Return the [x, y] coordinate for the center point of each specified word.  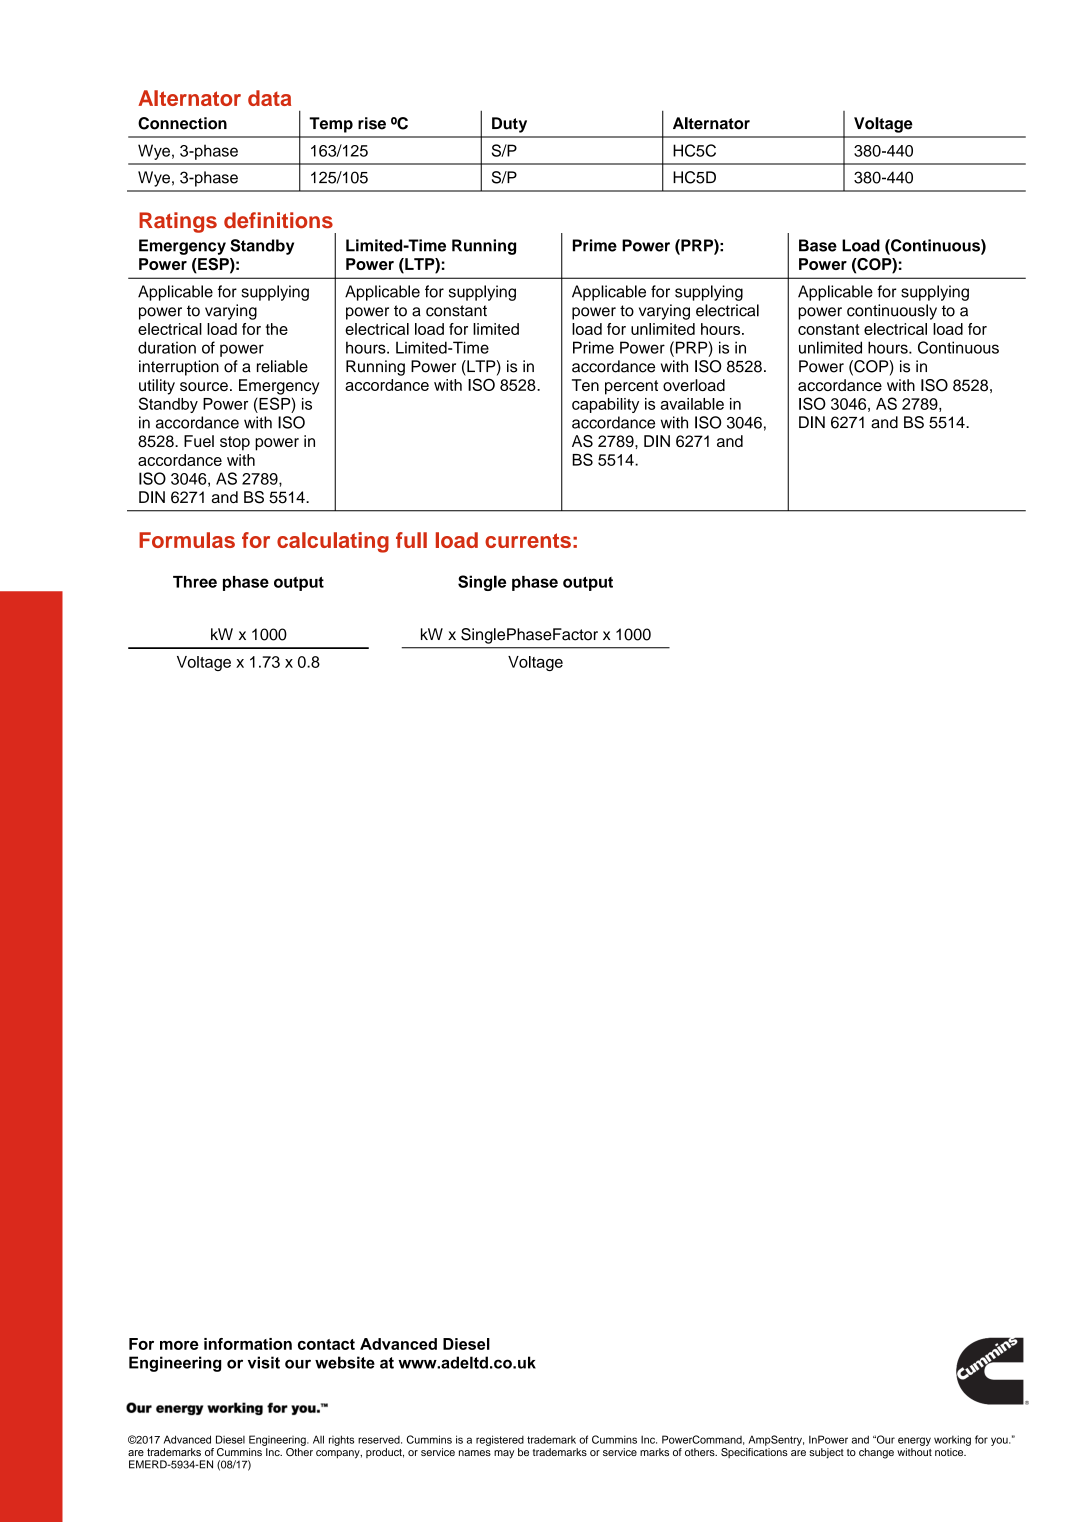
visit [264, 1362]
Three [195, 582]
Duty [509, 125]
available [692, 404]
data [269, 98]
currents [528, 540]
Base [818, 245]
